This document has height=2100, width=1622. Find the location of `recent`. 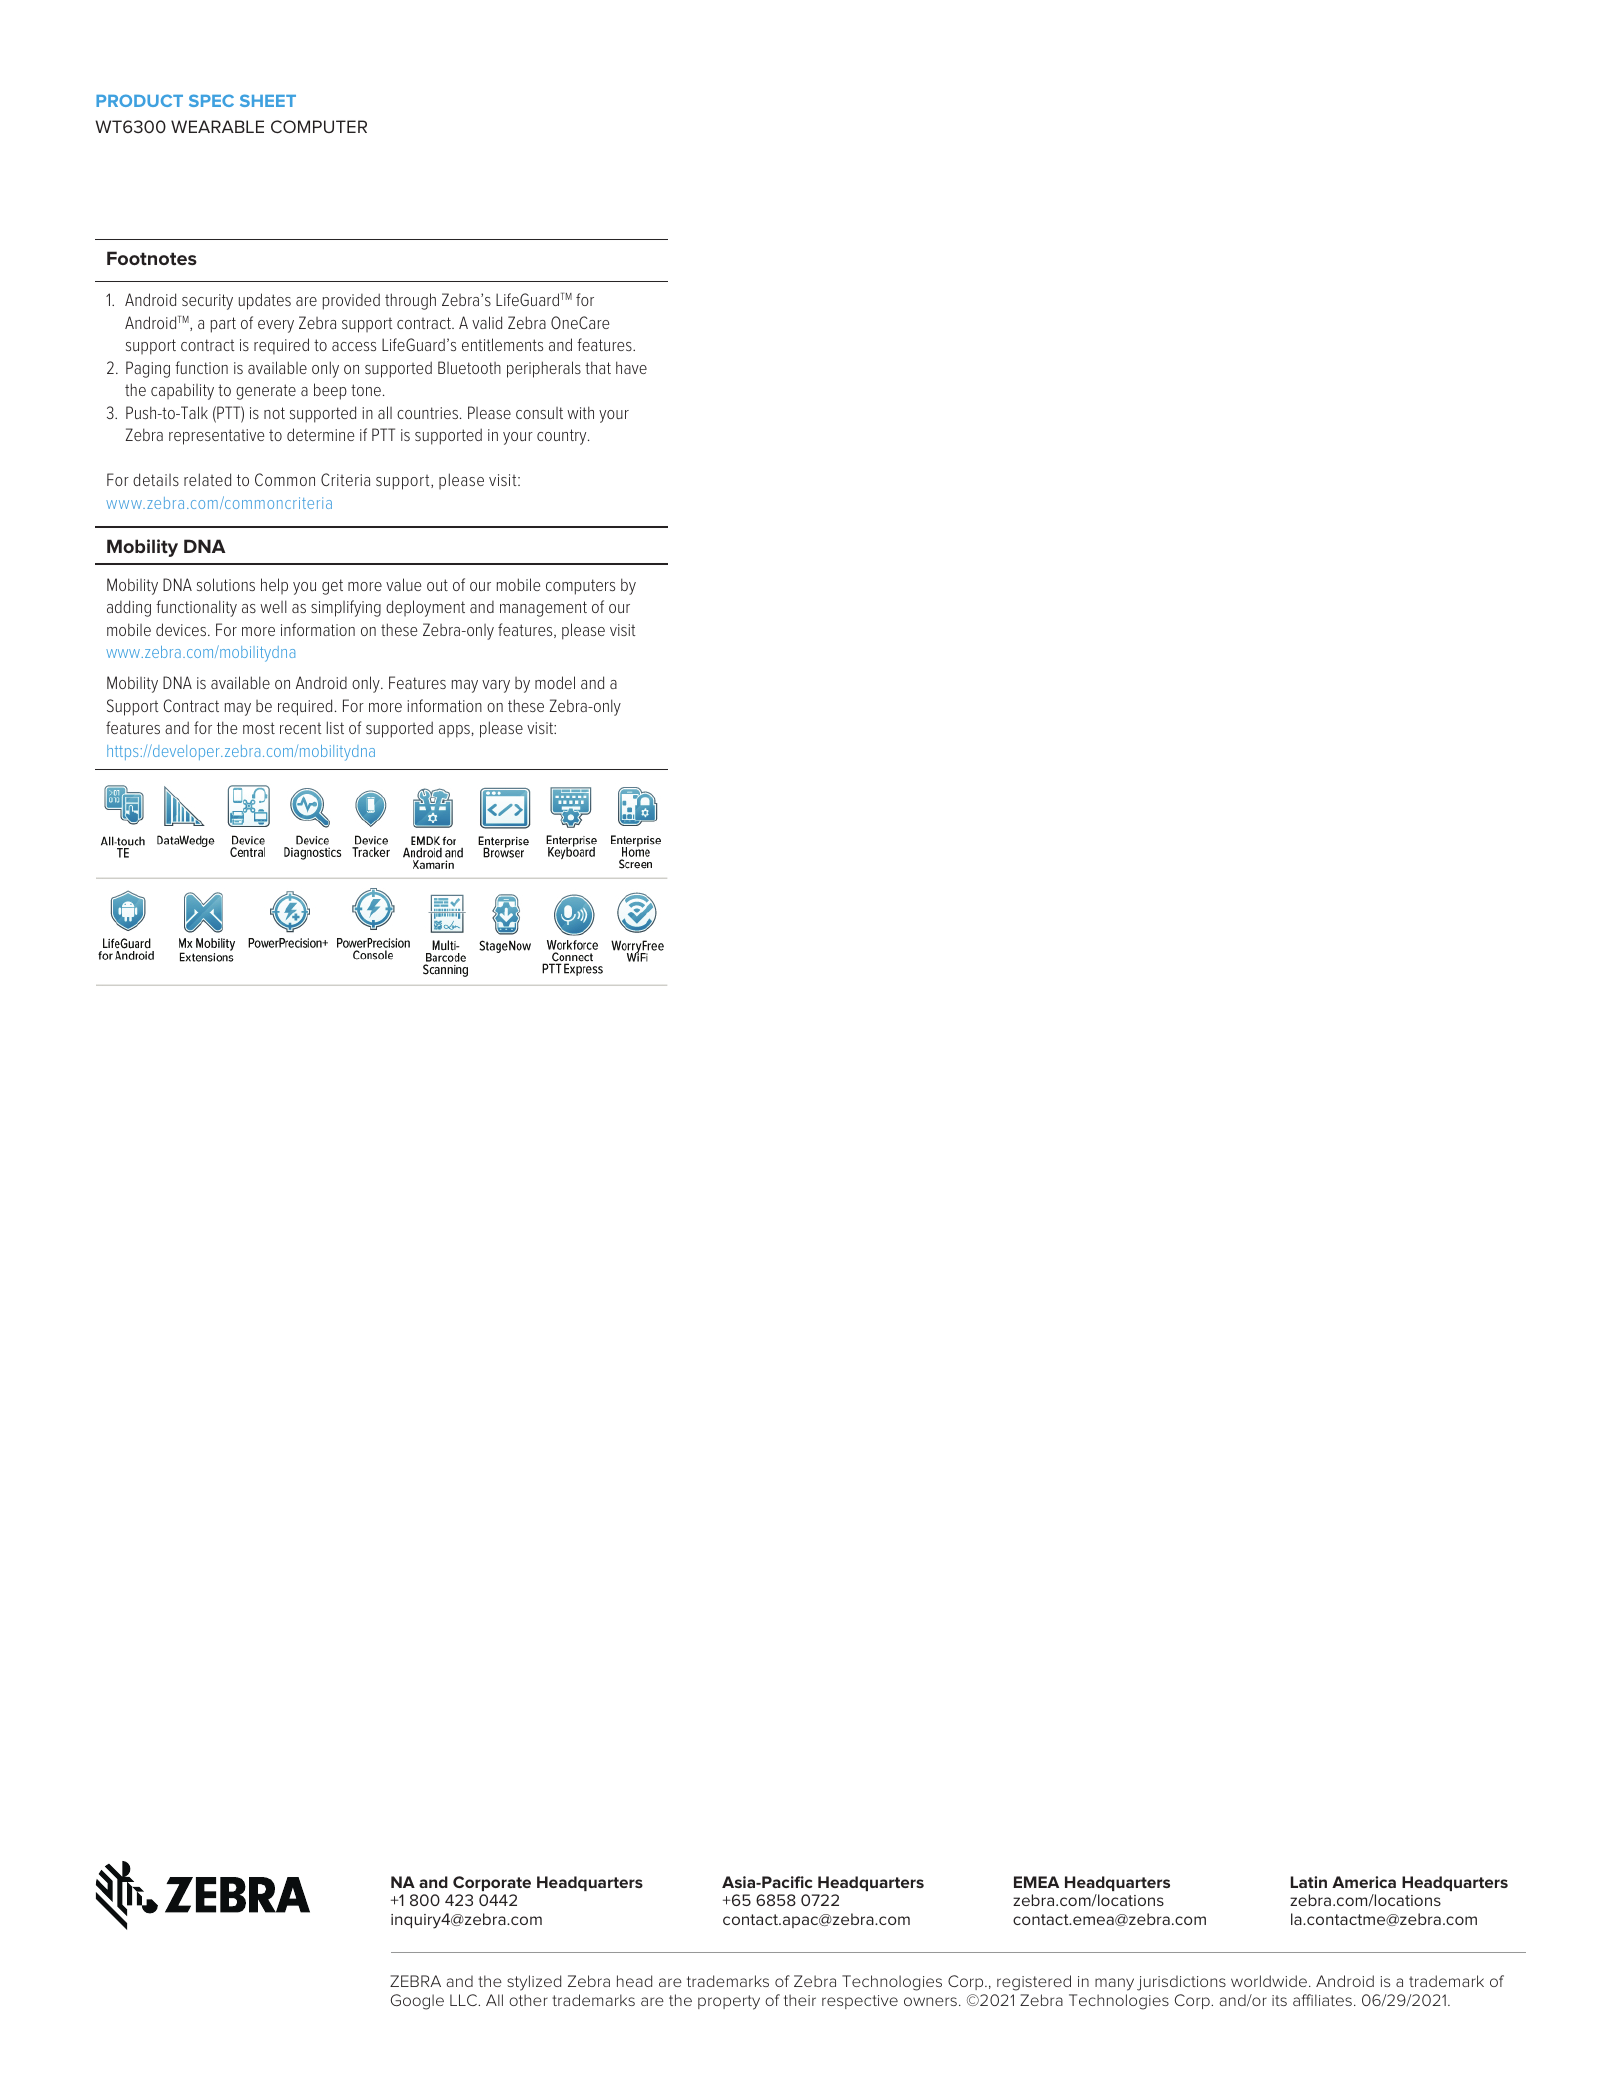

recent is located at coordinates (301, 728).
